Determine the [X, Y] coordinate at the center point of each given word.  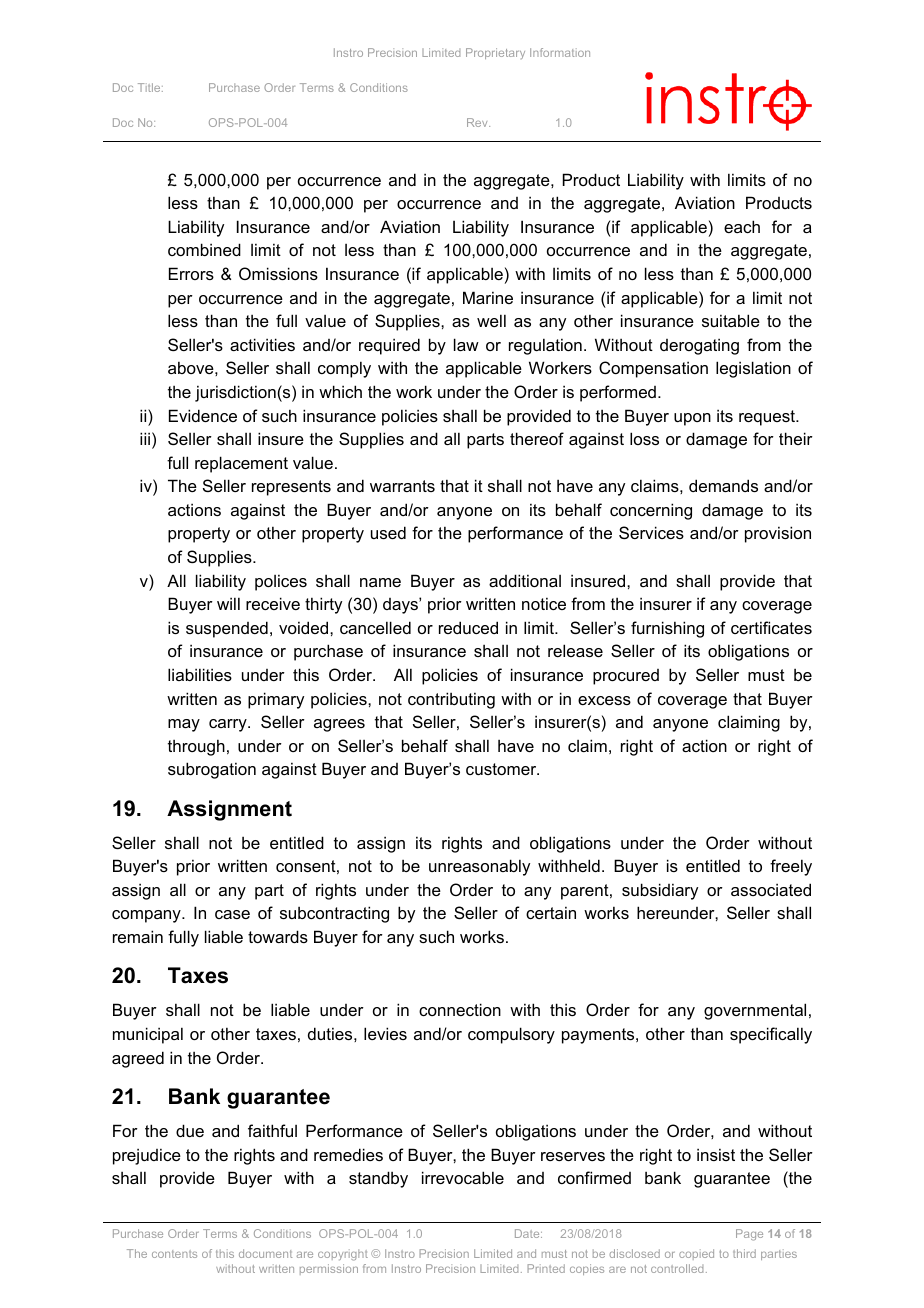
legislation [753, 369]
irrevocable [463, 1177]
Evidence [203, 415]
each [742, 226]
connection [460, 1009]
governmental [755, 1011]
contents [174, 1254]
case [232, 914]
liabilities [200, 674]
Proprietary [495, 53]
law [466, 344]
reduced [468, 627]
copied [696, 1254]
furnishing [667, 629]
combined [204, 249]
